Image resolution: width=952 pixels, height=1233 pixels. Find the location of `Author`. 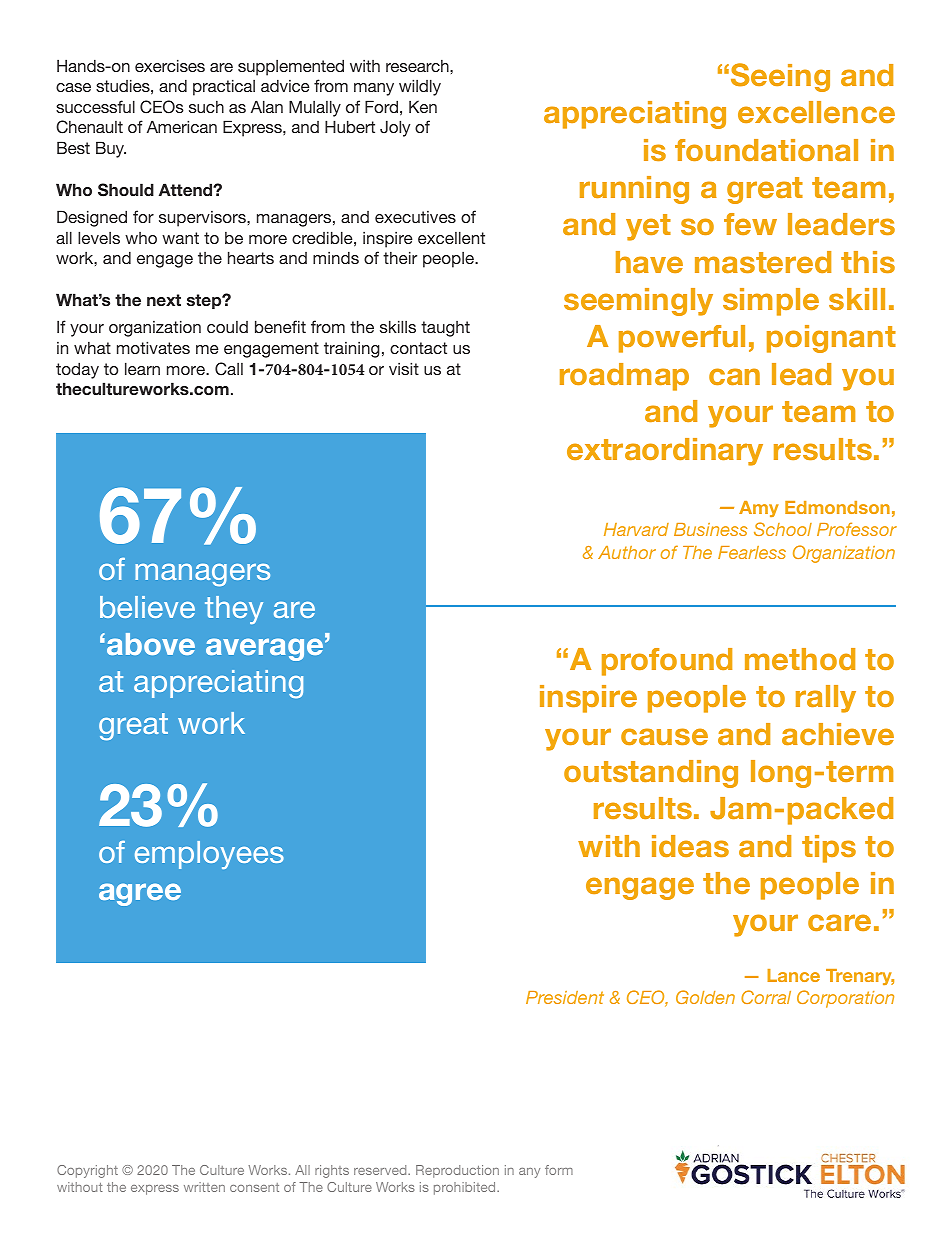

Author is located at coordinates (627, 552).
